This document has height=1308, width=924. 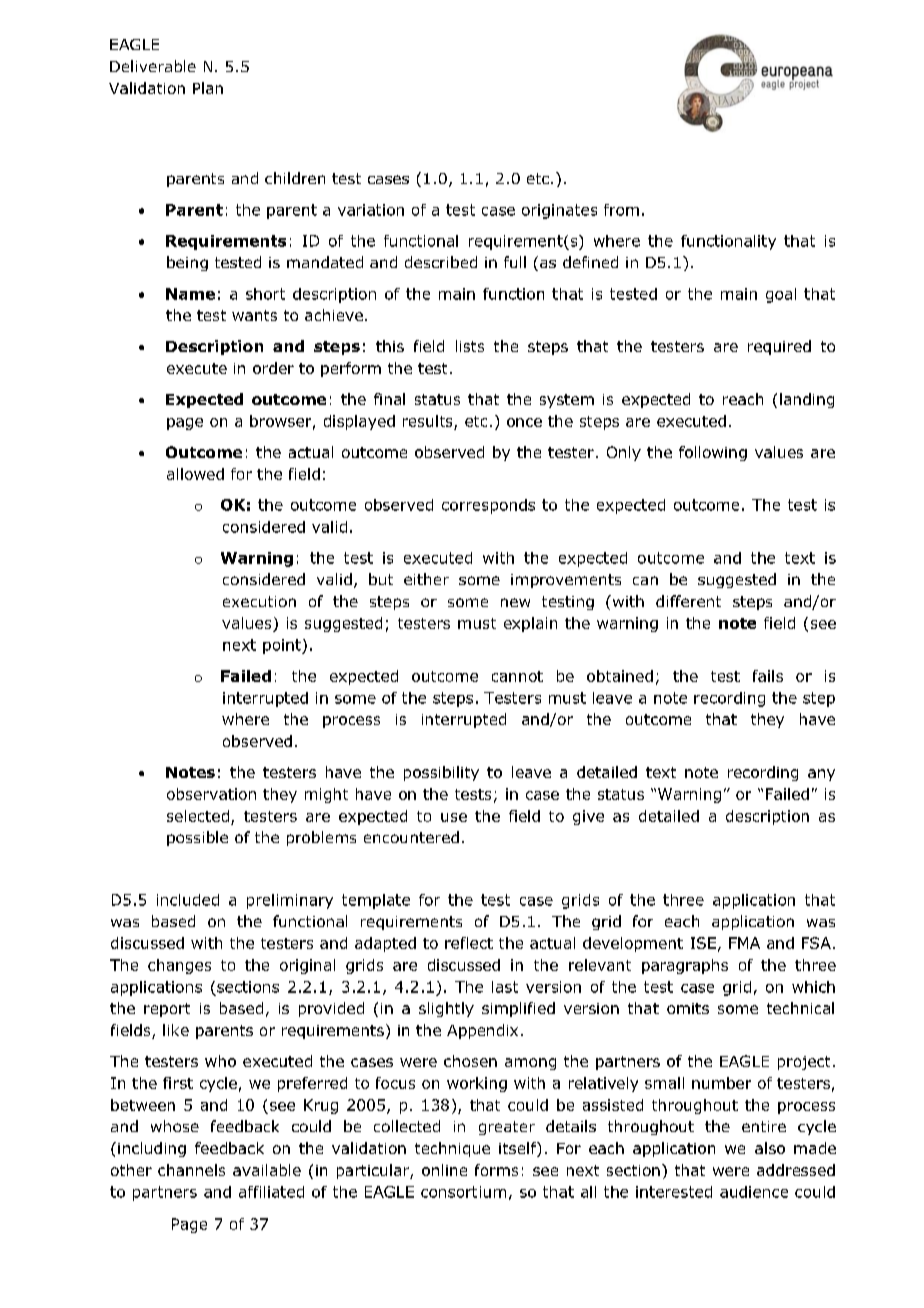 I want to click on included, so click(x=188, y=900).
